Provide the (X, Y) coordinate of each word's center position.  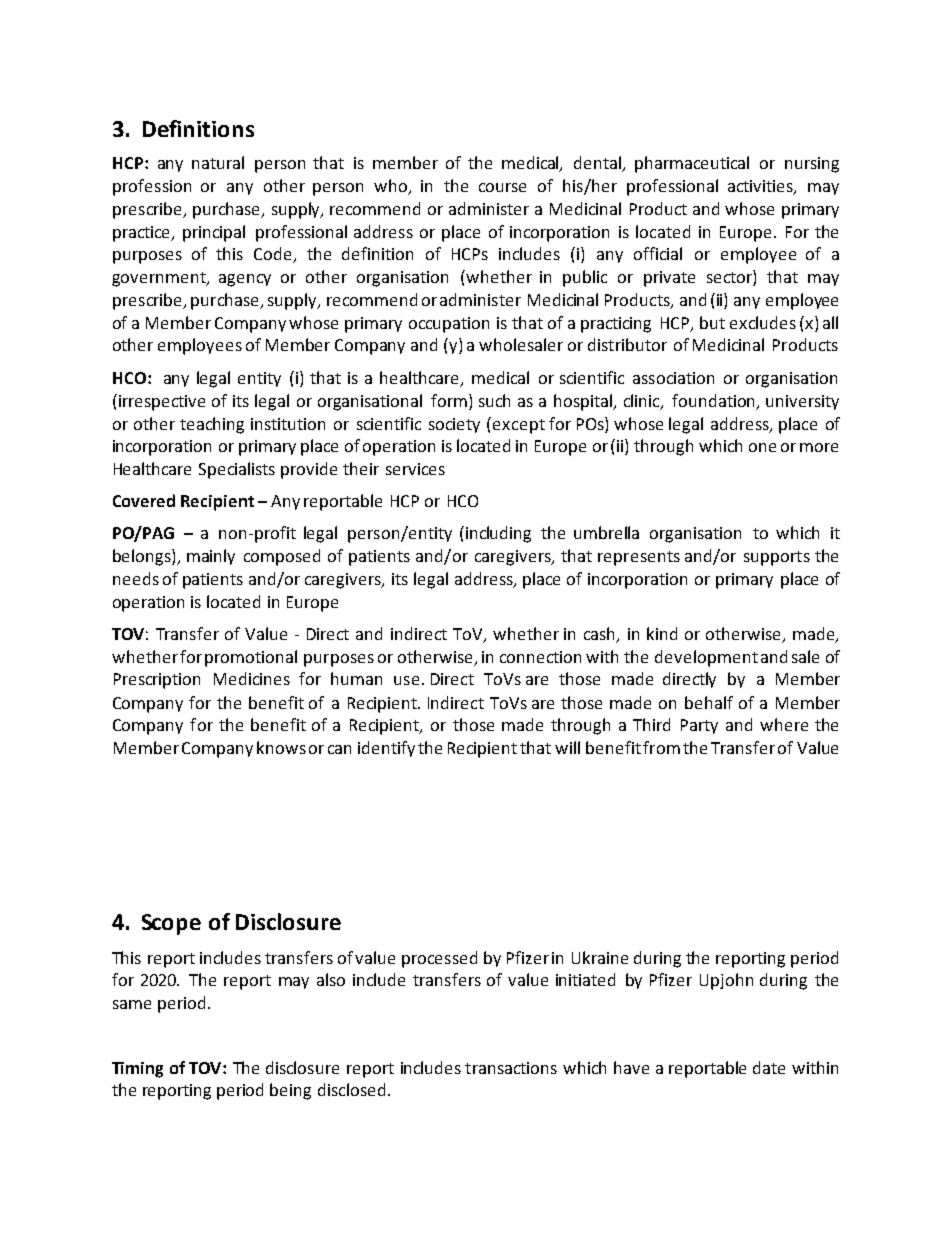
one (762, 447)
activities (761, 187)
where (784, 724)
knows (281, 747)
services (415, 469)
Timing (137, 1070)
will (567, 747)
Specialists (237, 470)
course (502, 187)
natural (218, 162)
